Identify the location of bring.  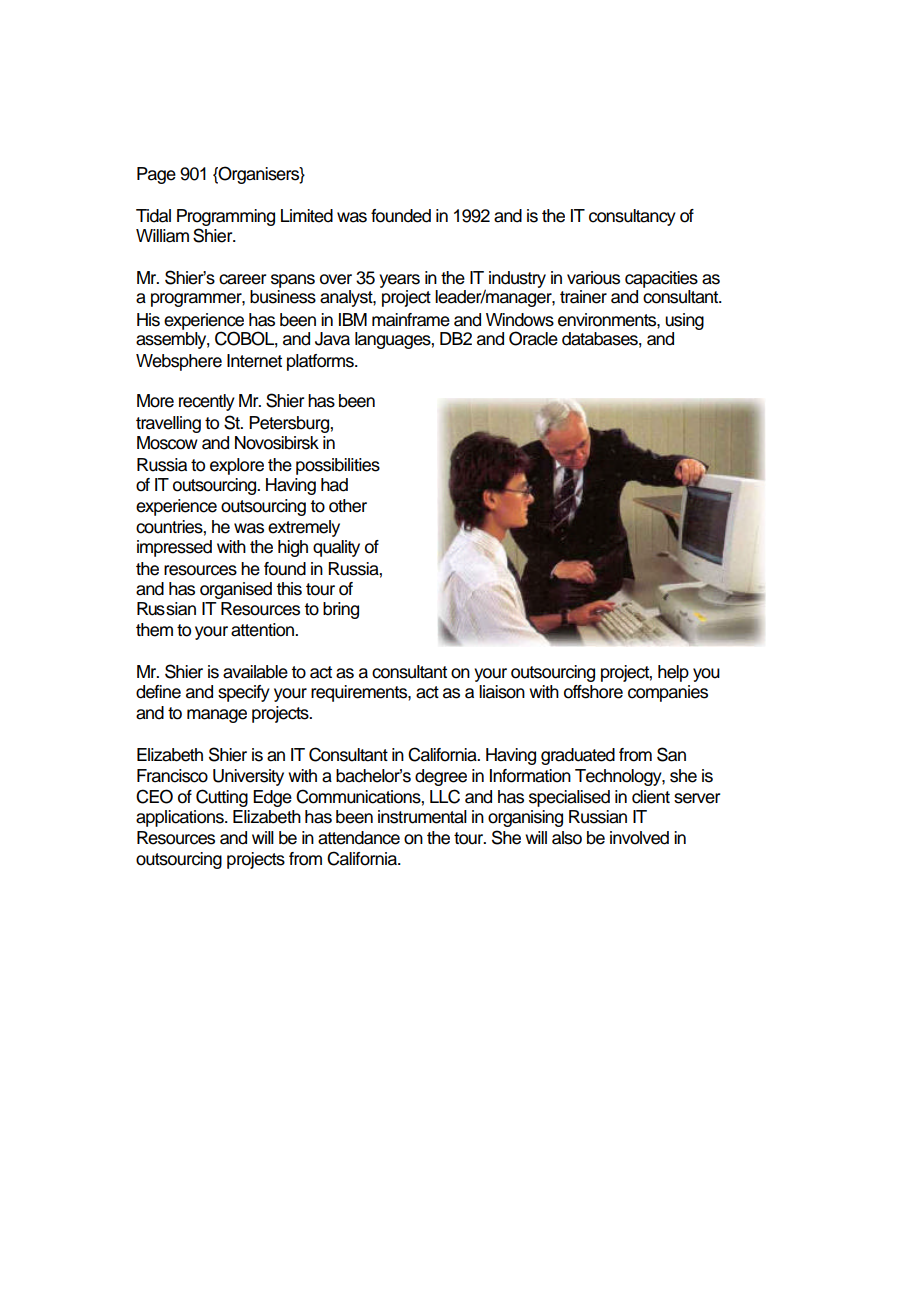
(341, 610).
